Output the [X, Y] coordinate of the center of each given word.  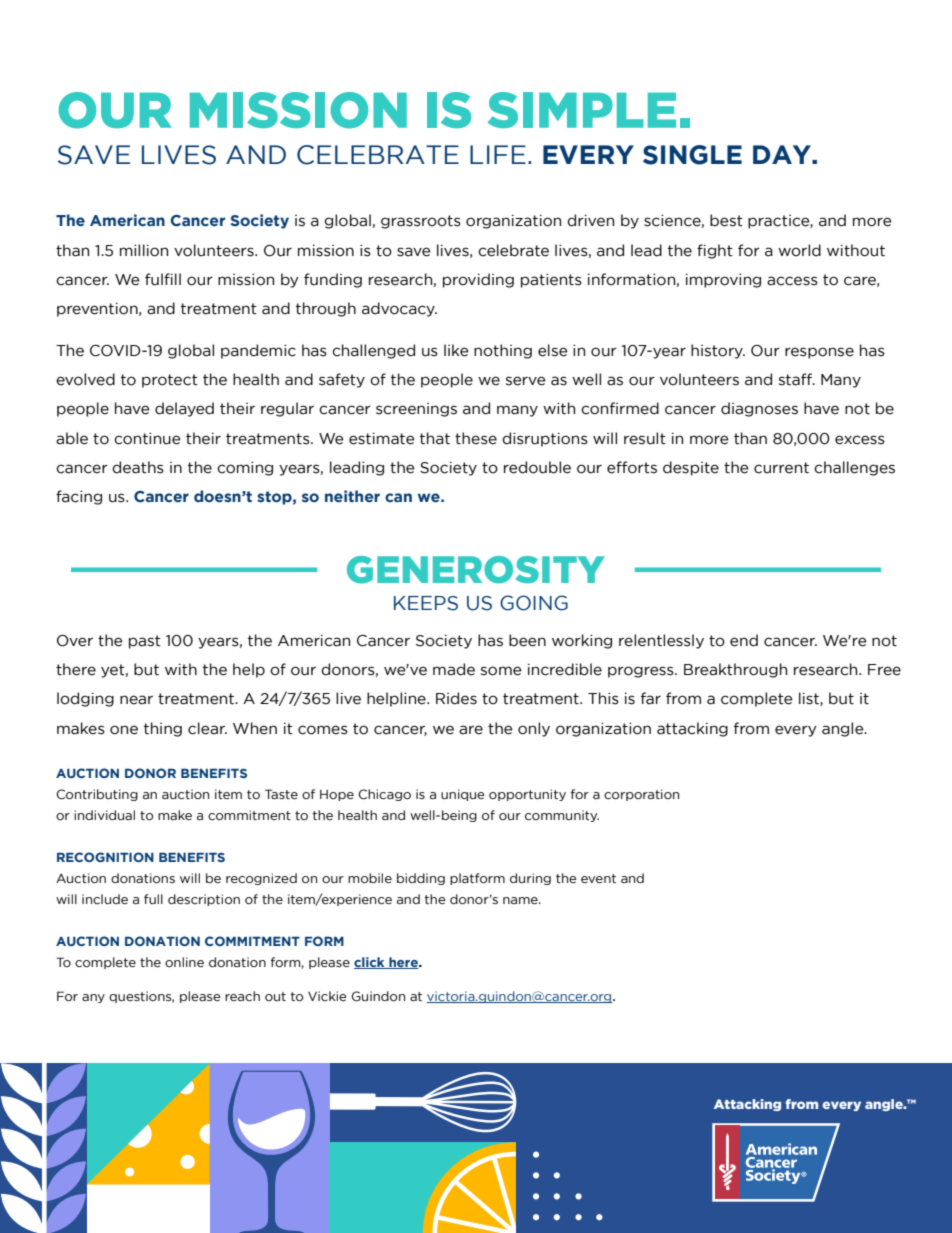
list [810, 699]
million [144, 250]
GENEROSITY [476, 570]
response [819, 353]
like [456, 350]
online [184, 962]
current [781, 468]
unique [463, 795]
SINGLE [692, 155]
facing [79, 497]
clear [207, 728]
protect [170, 381]
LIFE [498, 154]
